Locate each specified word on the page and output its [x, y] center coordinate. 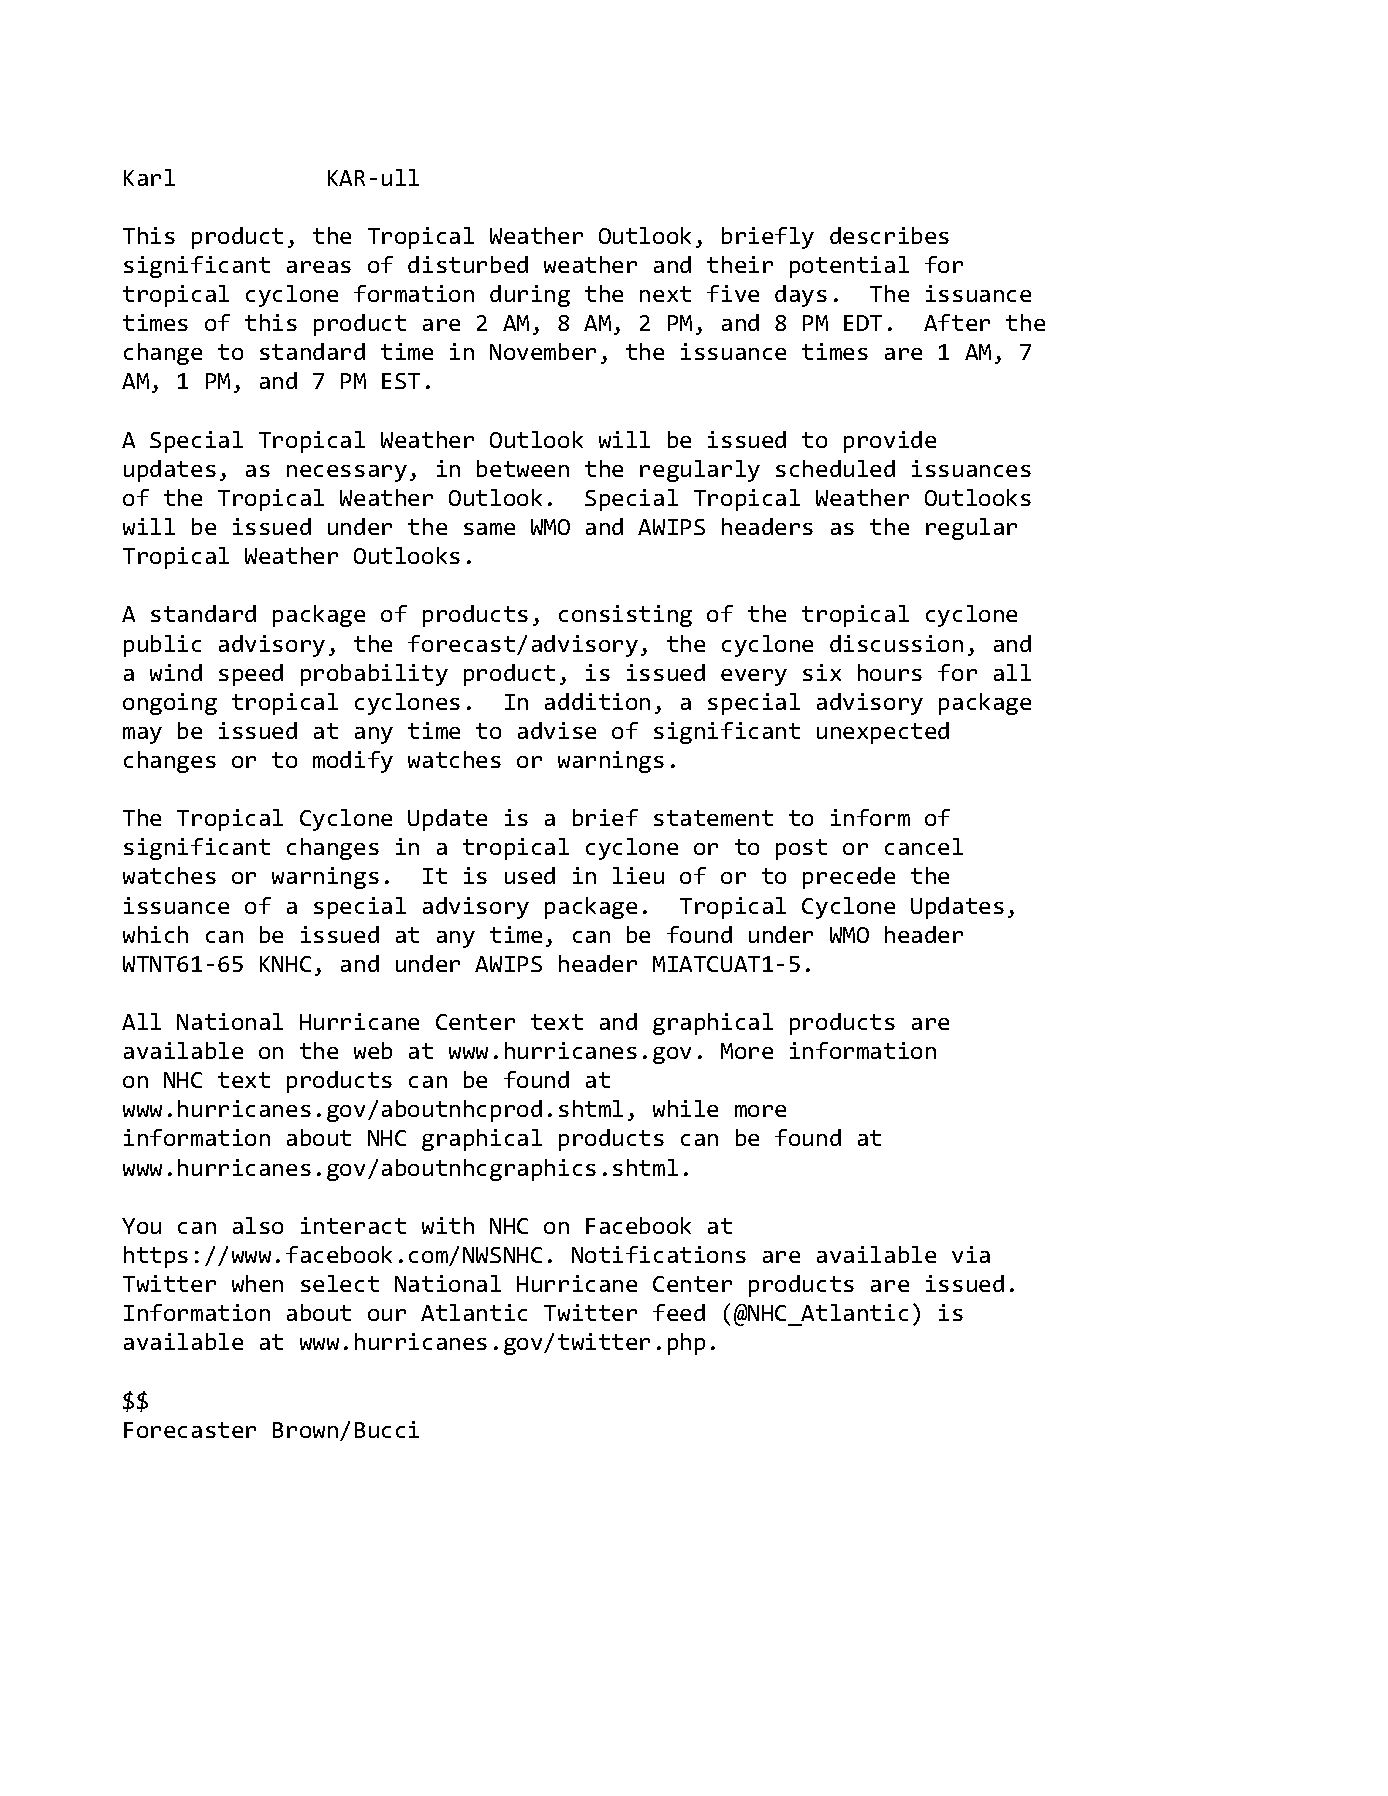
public [162, 646]
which [155, 934]
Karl [149, 177]
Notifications [659, 1254]
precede [849, 878]
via [971, 1254]
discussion [896, 643]
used [530, 875]
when [257, 1283]
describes [889, 235]
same [489, 529]
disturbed [468, 264]
